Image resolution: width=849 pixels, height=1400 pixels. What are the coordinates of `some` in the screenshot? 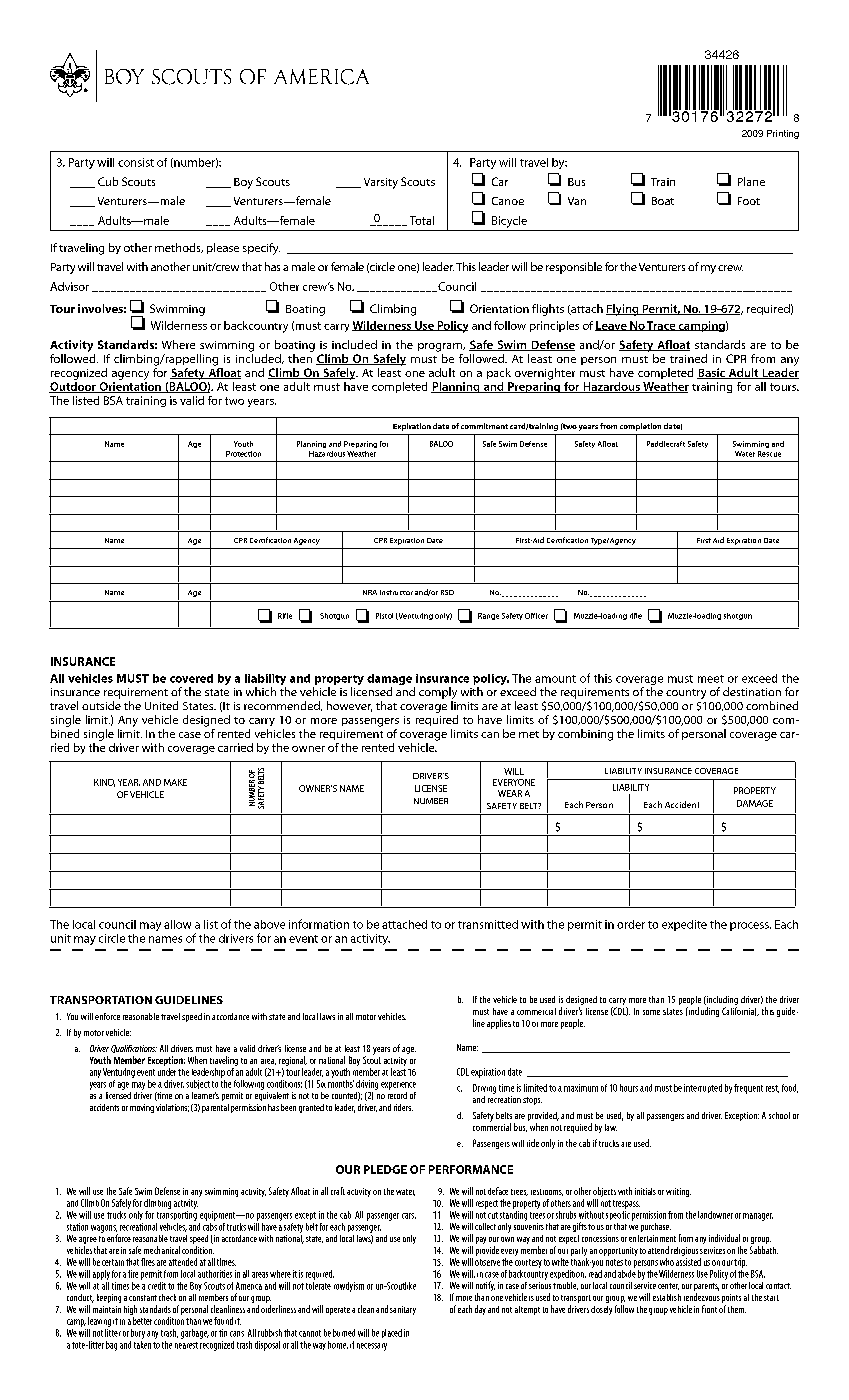 It's located at (651, 1012).
